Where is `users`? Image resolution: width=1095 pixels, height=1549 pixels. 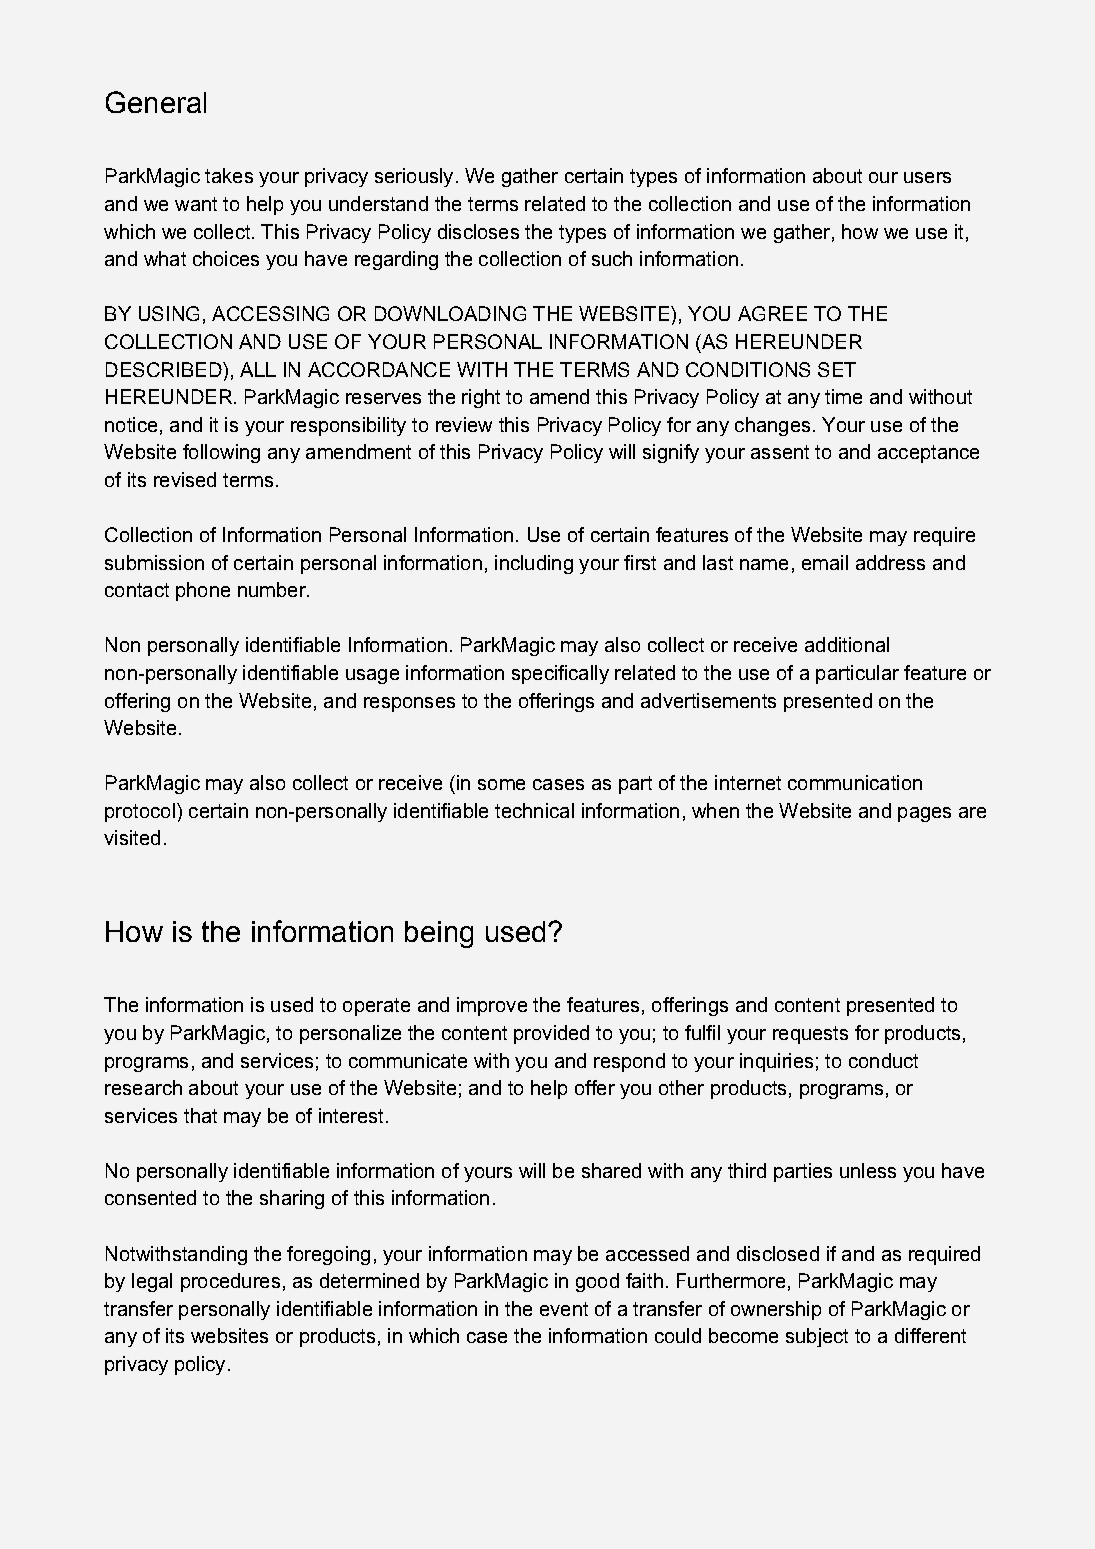 users is located at coordinates (927, 177).
